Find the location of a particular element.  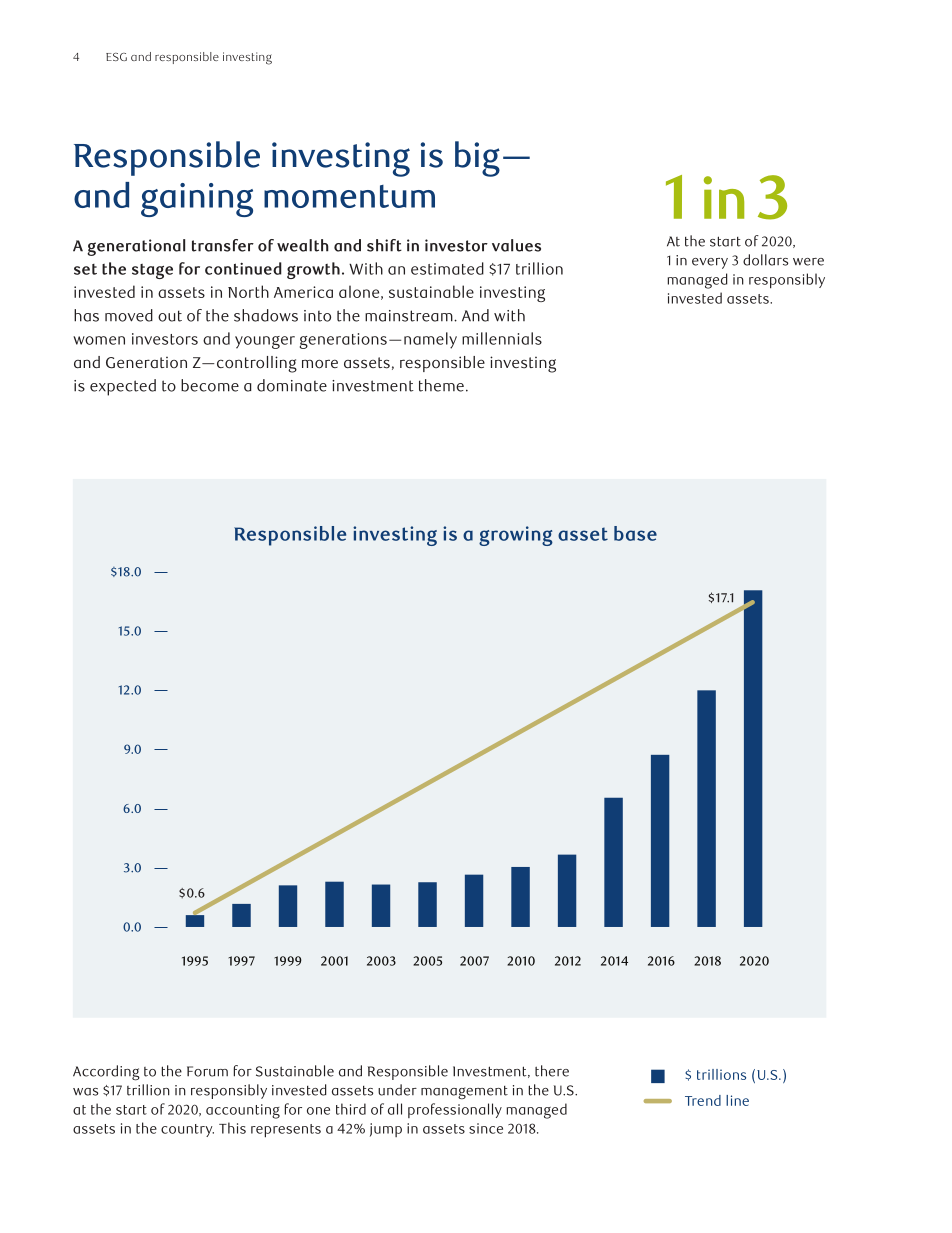

expected is located at coordinates (123, 387).
